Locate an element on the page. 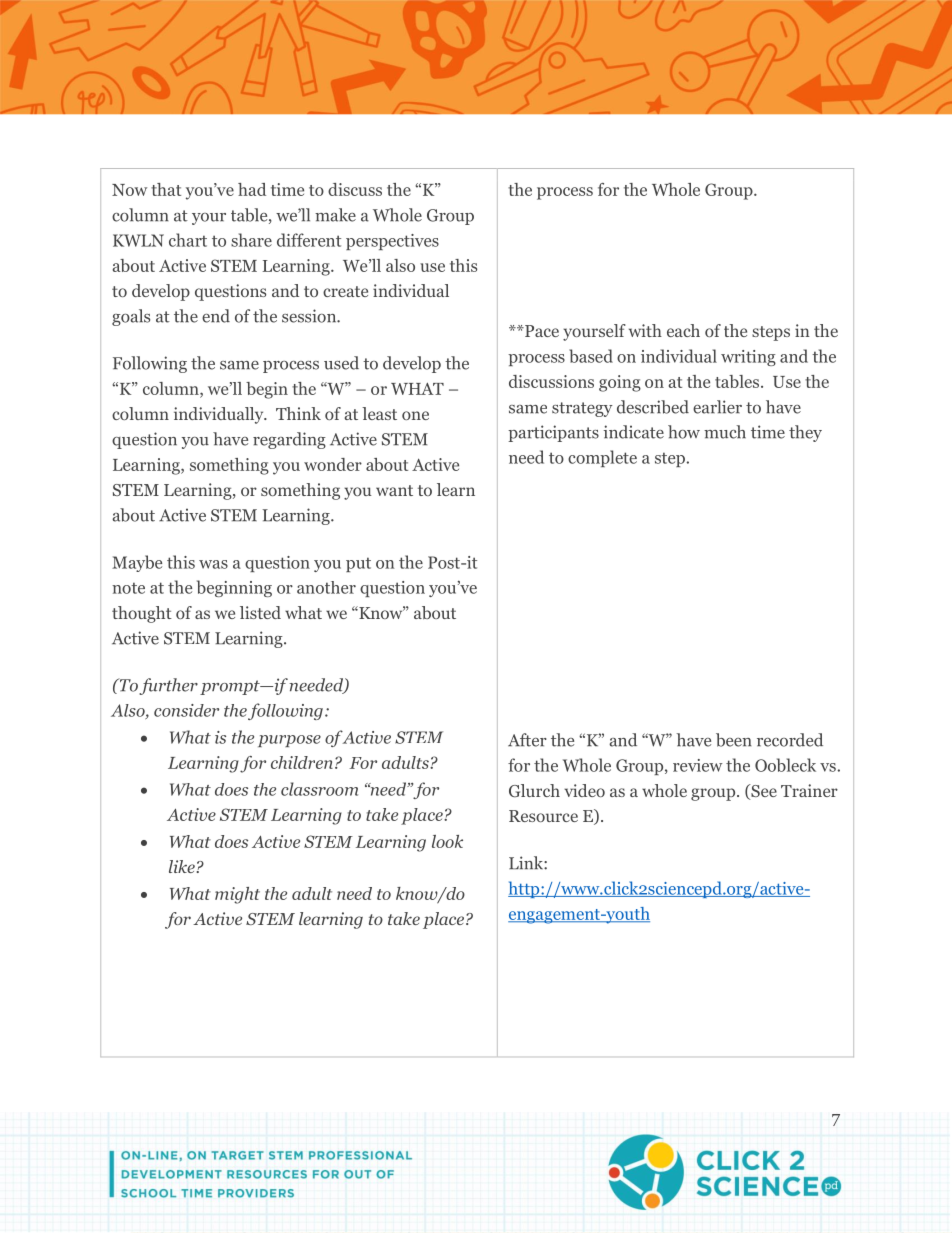 The width and height of the document is (952, 1233). further is located at coordinates (168, 686).
